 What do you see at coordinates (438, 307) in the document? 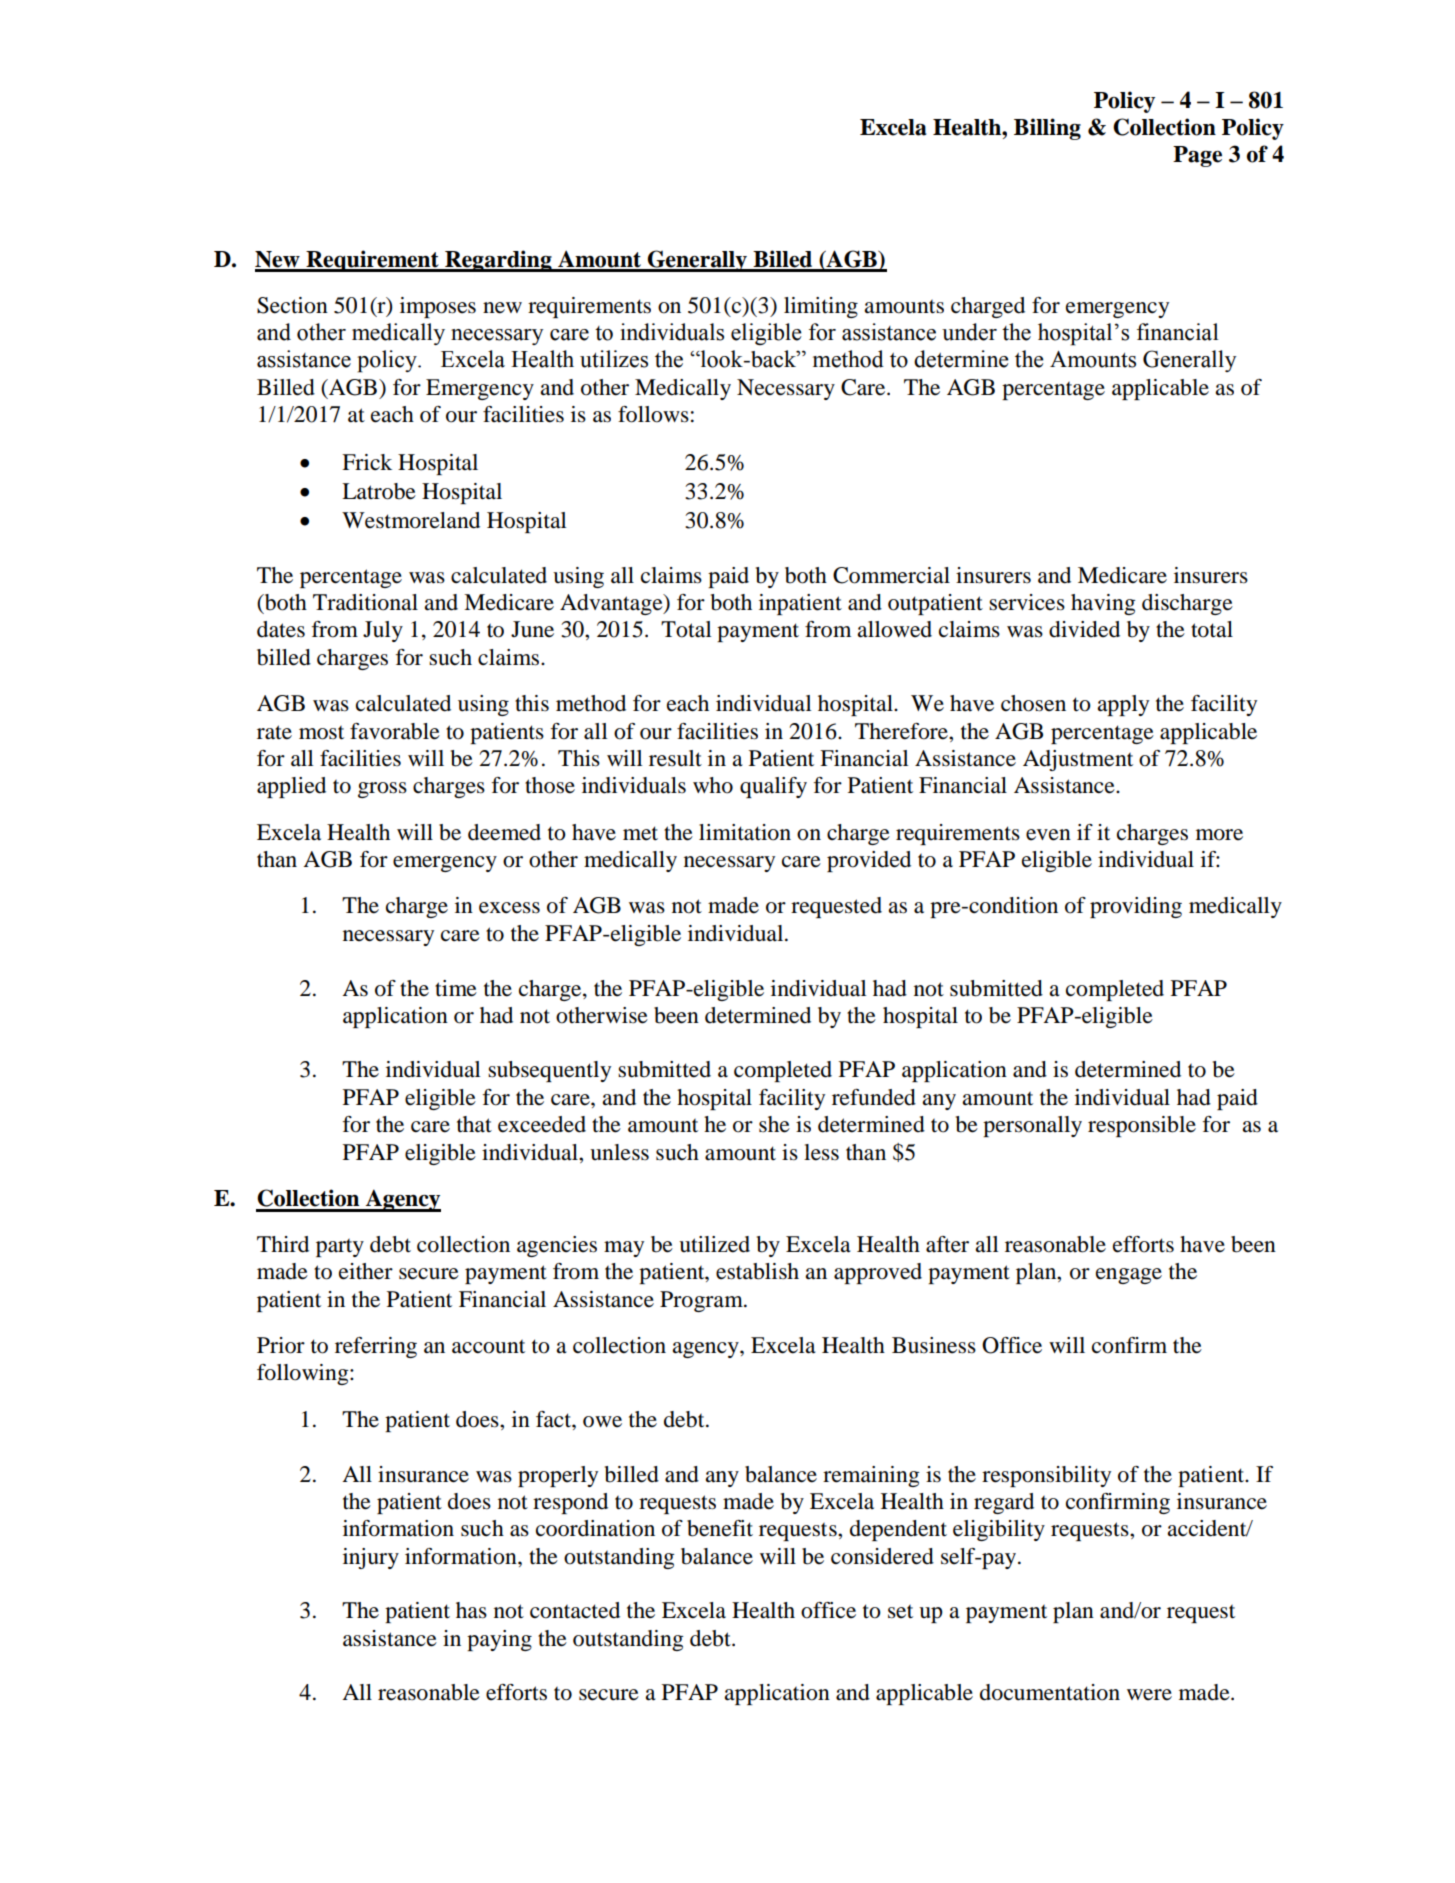
I see `imposes` at bounding box center [438, 307].
